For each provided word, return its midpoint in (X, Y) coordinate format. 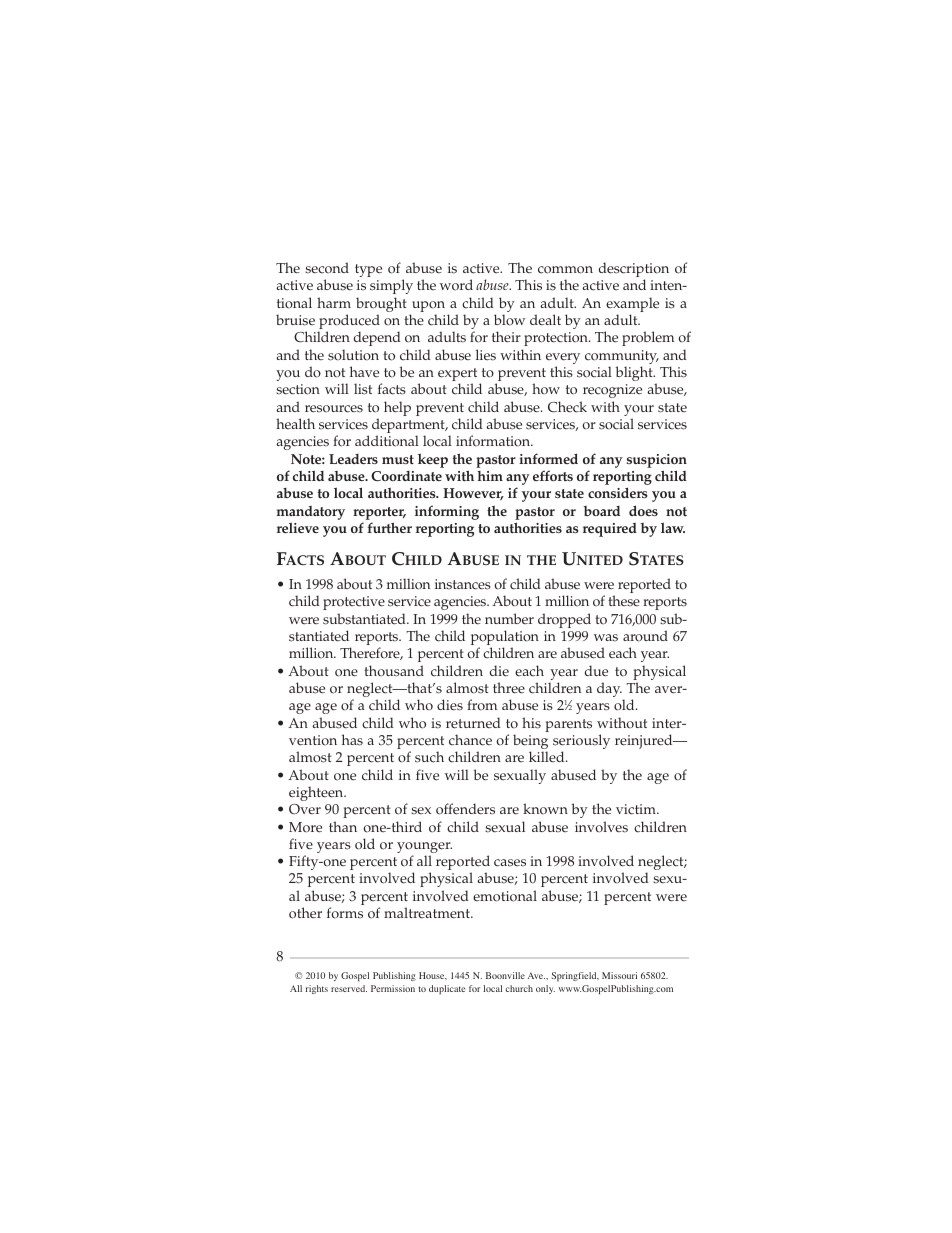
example (632, 306)
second (327, 268)
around (645, 636)
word (456, 285)
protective (354, 603)
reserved (349, 988)
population (505, 639)
